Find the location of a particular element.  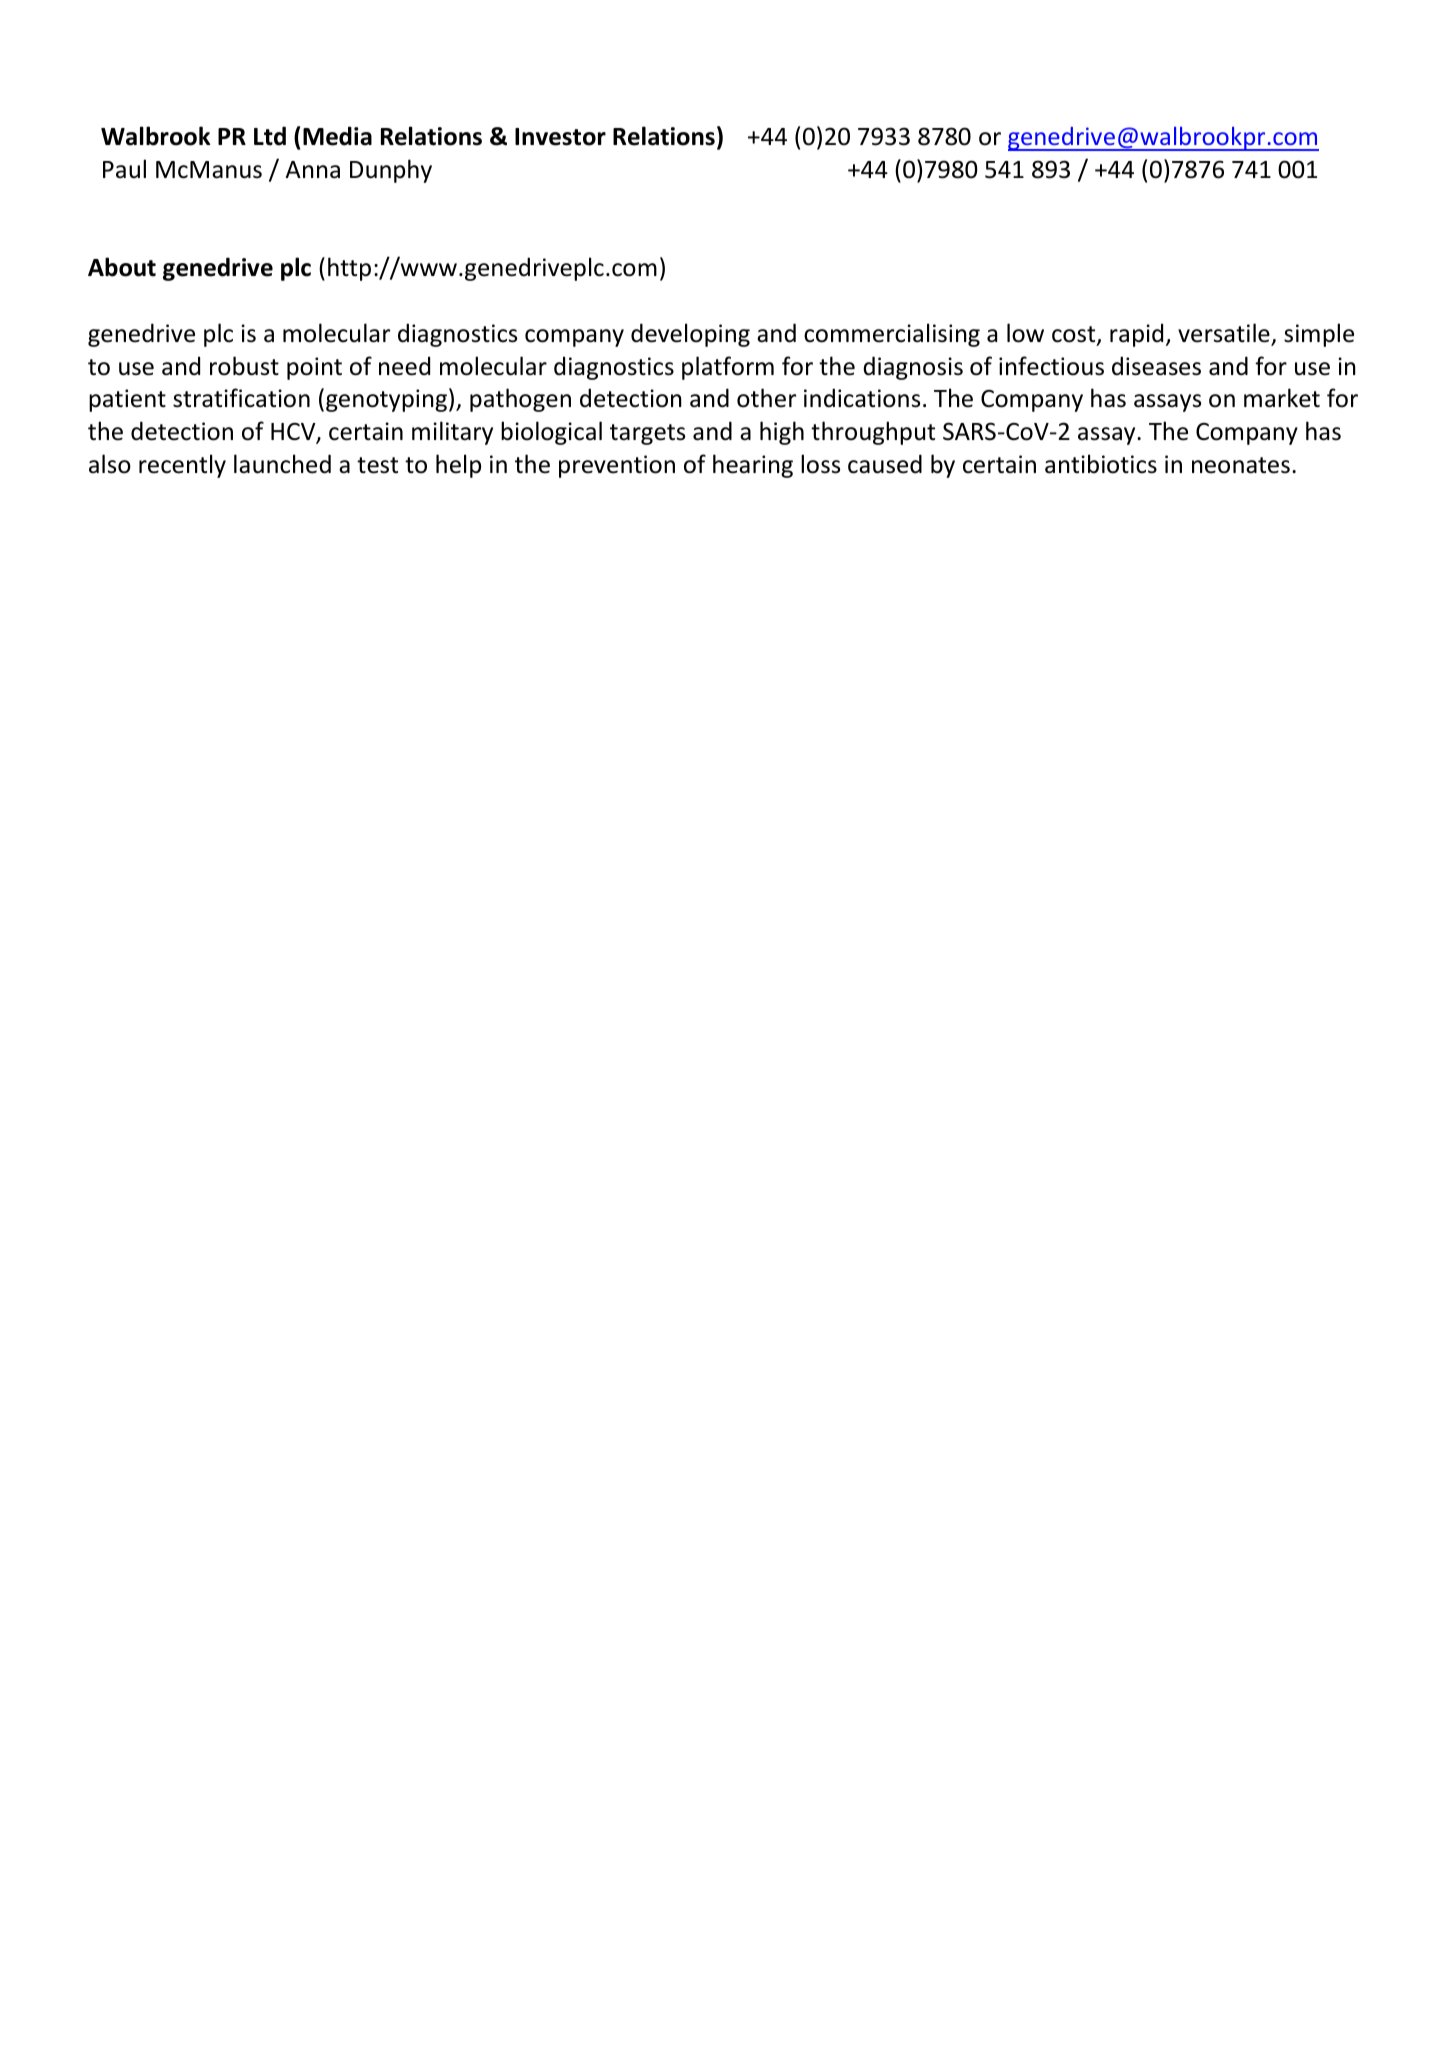

About is located at coordinates (122, 267).
